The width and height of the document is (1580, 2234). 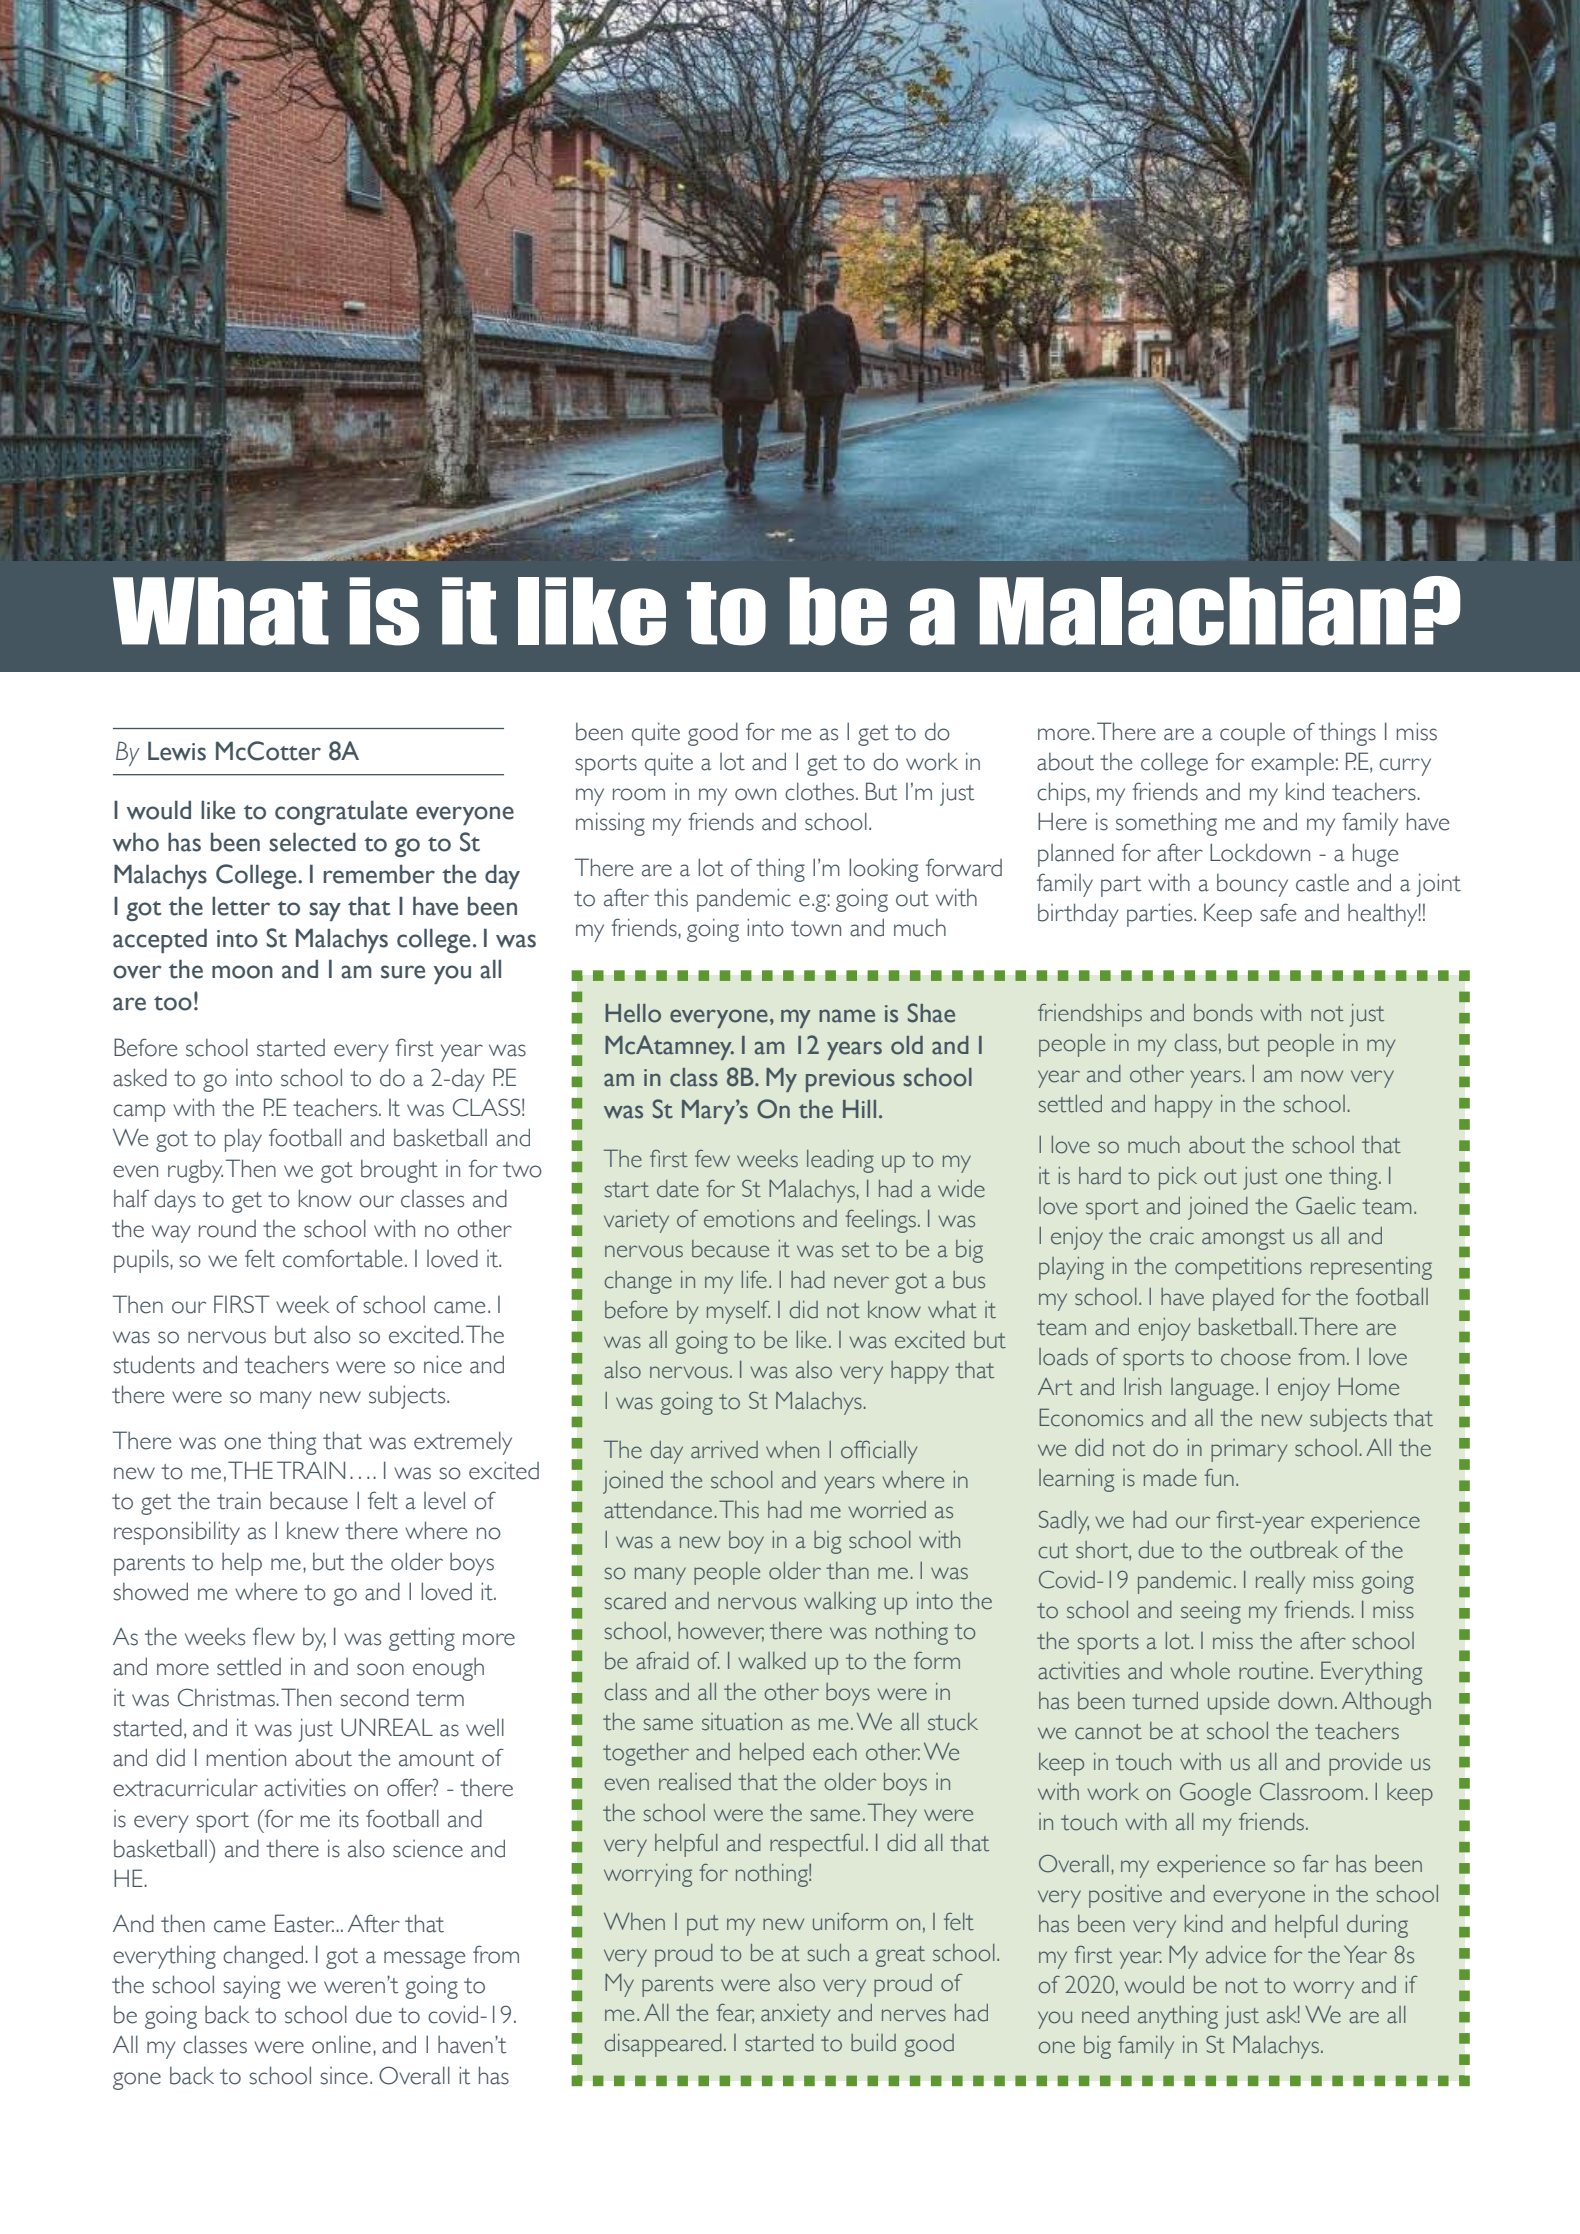 What do you see at coordinates (819, 791) in the document?
I see `clothes` at bounding box center [819, 791].
